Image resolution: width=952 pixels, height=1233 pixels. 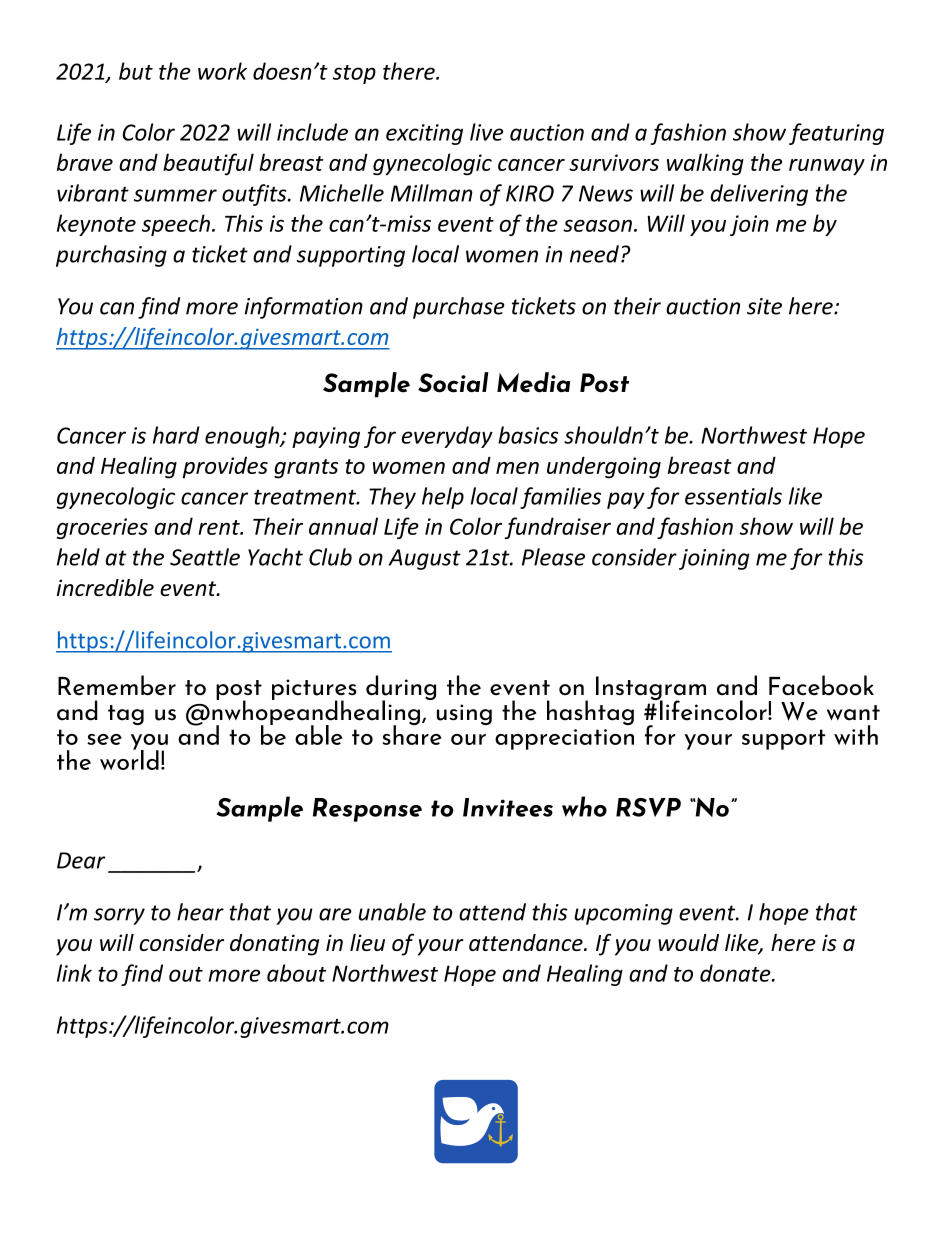 What do you see at coordinates (836, 134) in the document?
I see `featuring` at bounding box center [836, 134].
